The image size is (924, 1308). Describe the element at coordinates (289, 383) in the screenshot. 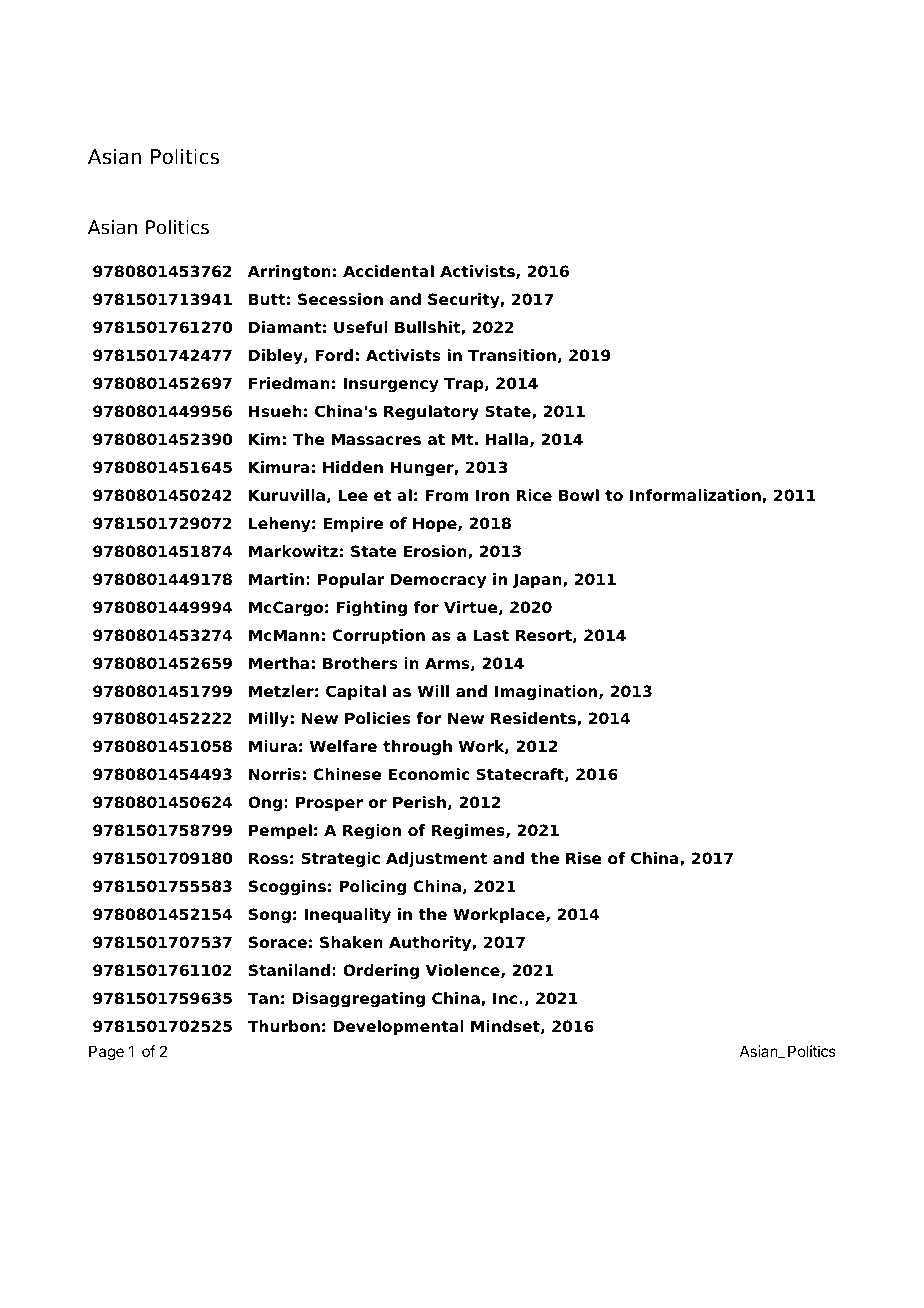

I see `Friedman` at that location.
